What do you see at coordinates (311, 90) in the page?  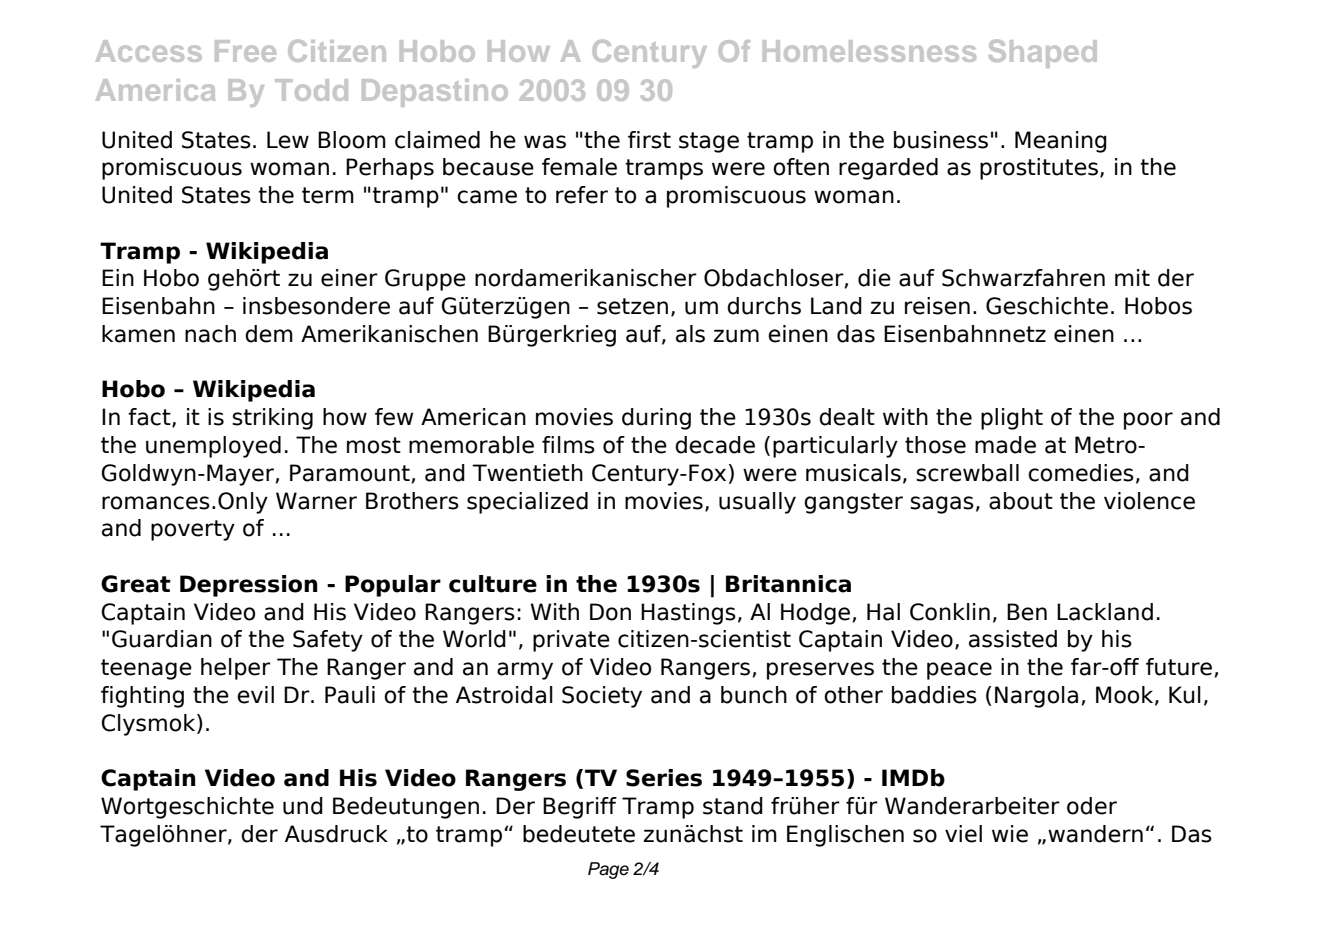 I see `Todd` at bounding box center [311, 90].
